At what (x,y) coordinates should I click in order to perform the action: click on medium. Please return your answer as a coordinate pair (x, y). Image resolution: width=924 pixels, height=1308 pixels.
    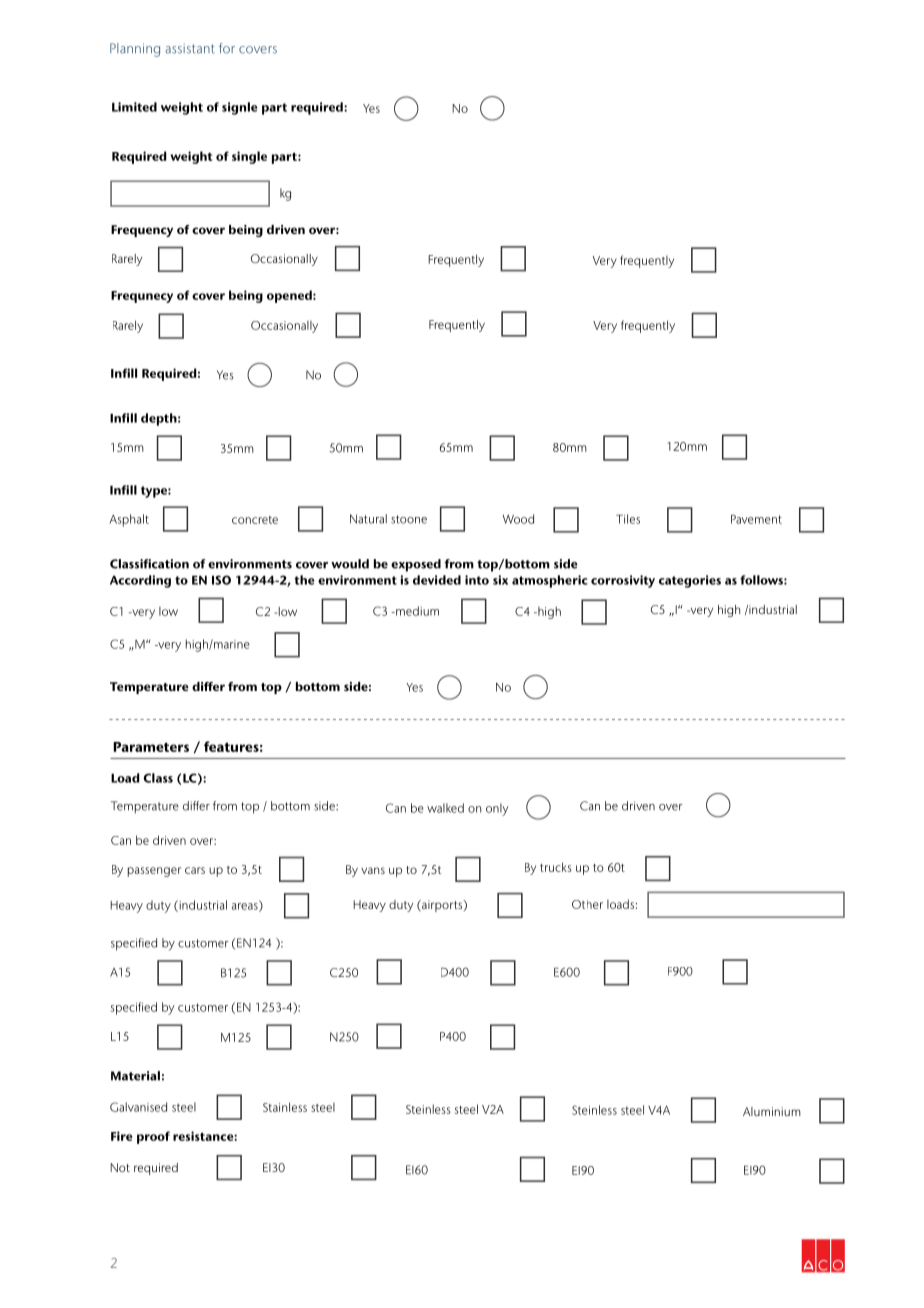
    Looking at the image, I should click on (416, 611).
